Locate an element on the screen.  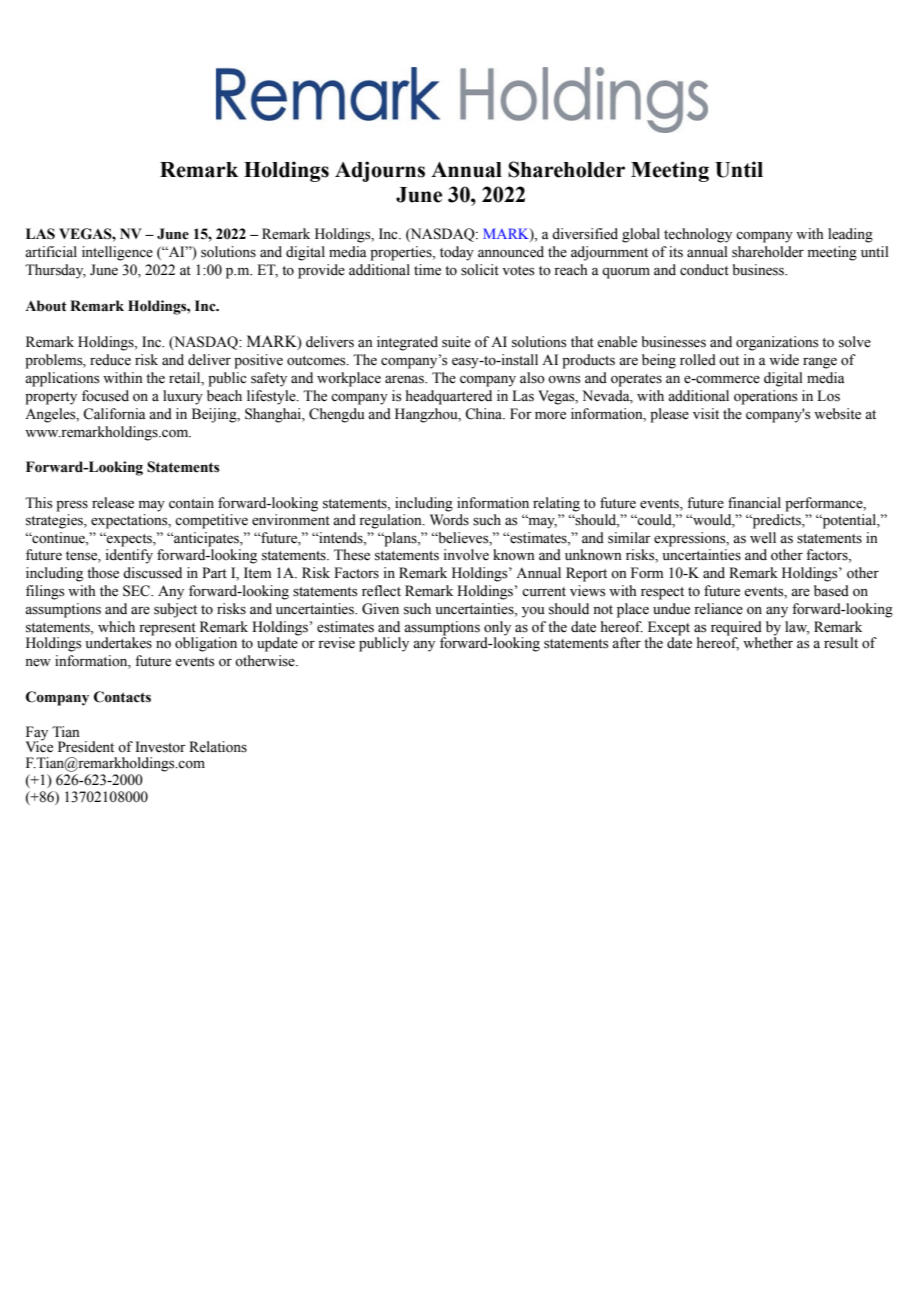
Words is located at coordinates (449, 518).
